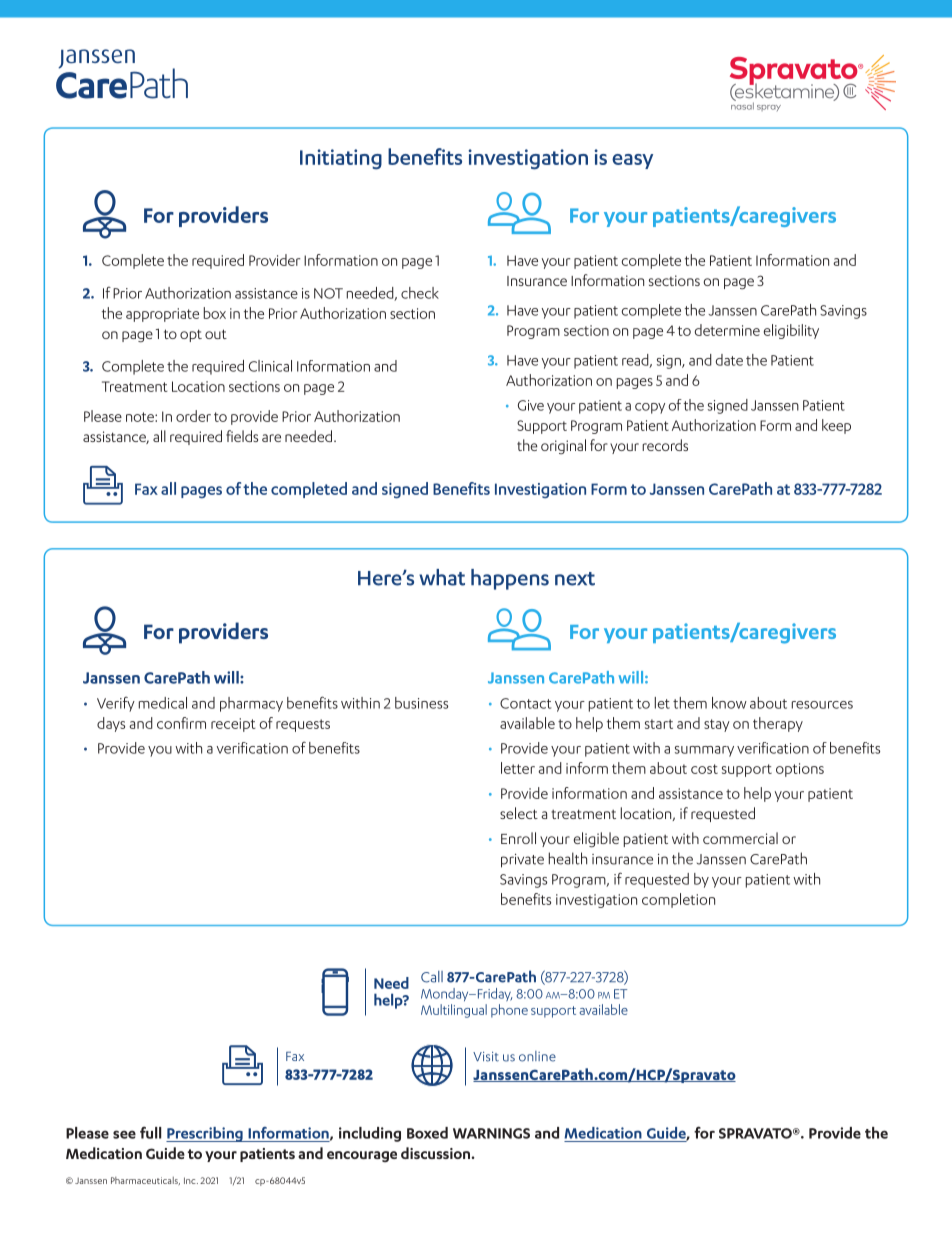 This document has width=952, height=1233. Describe the element at coordinates (193, 416) in the document. I see `order` at that location.
